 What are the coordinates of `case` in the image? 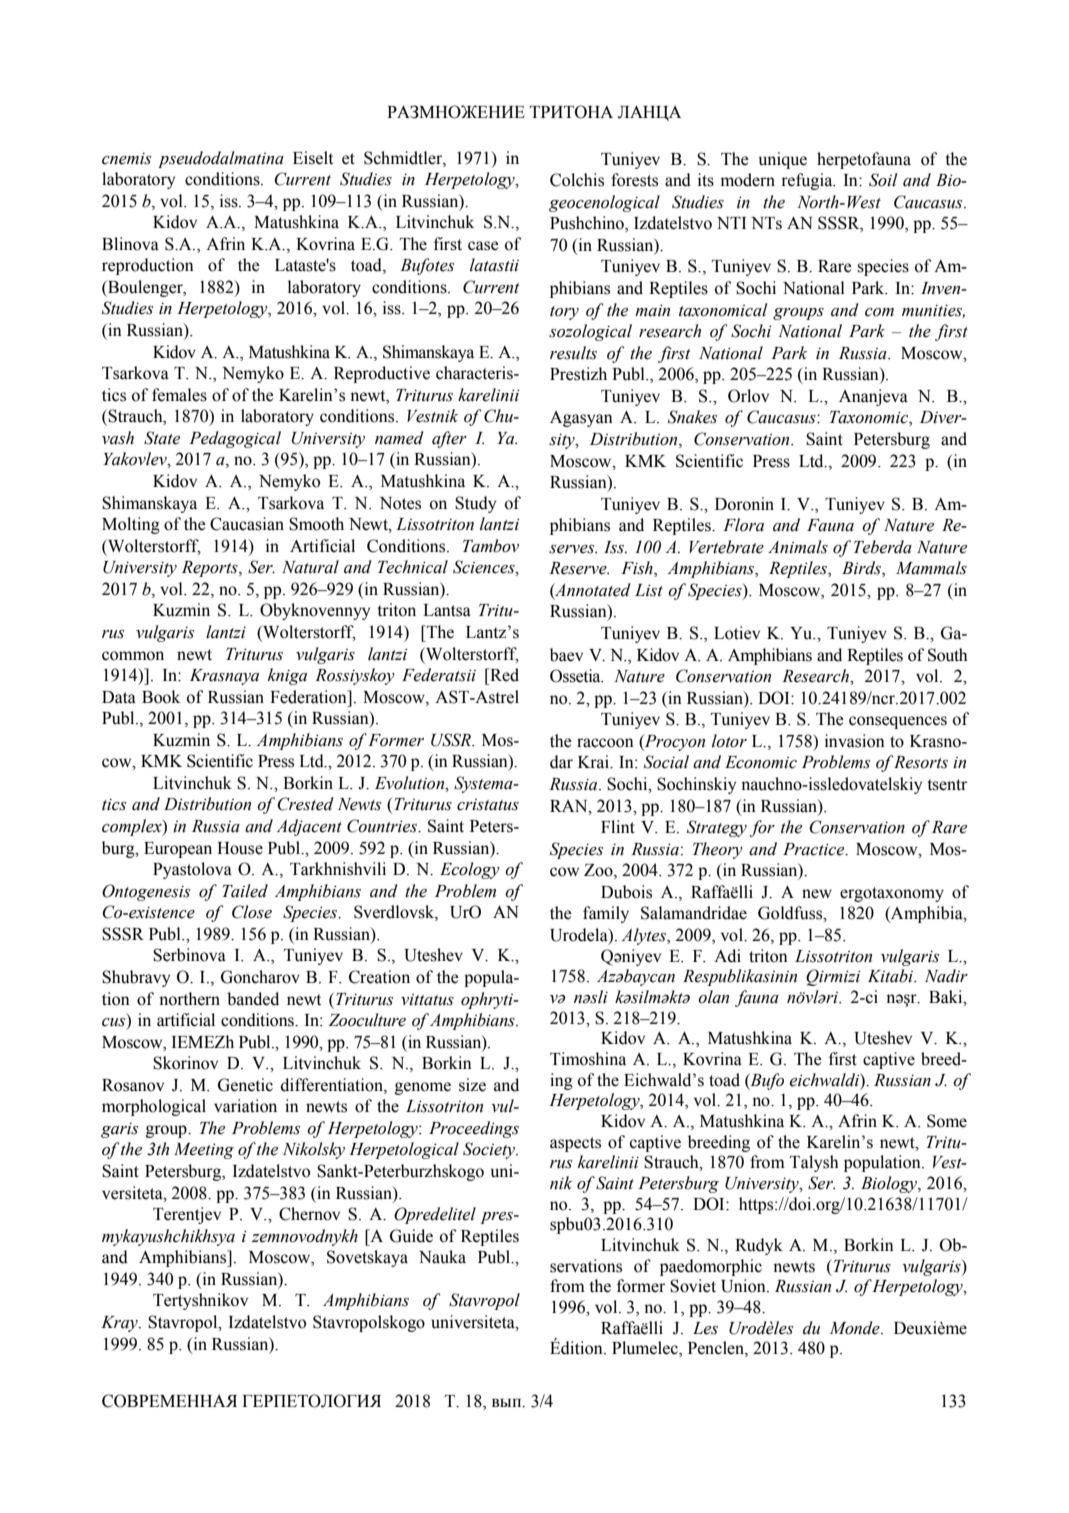 It's located at (483, 246).
